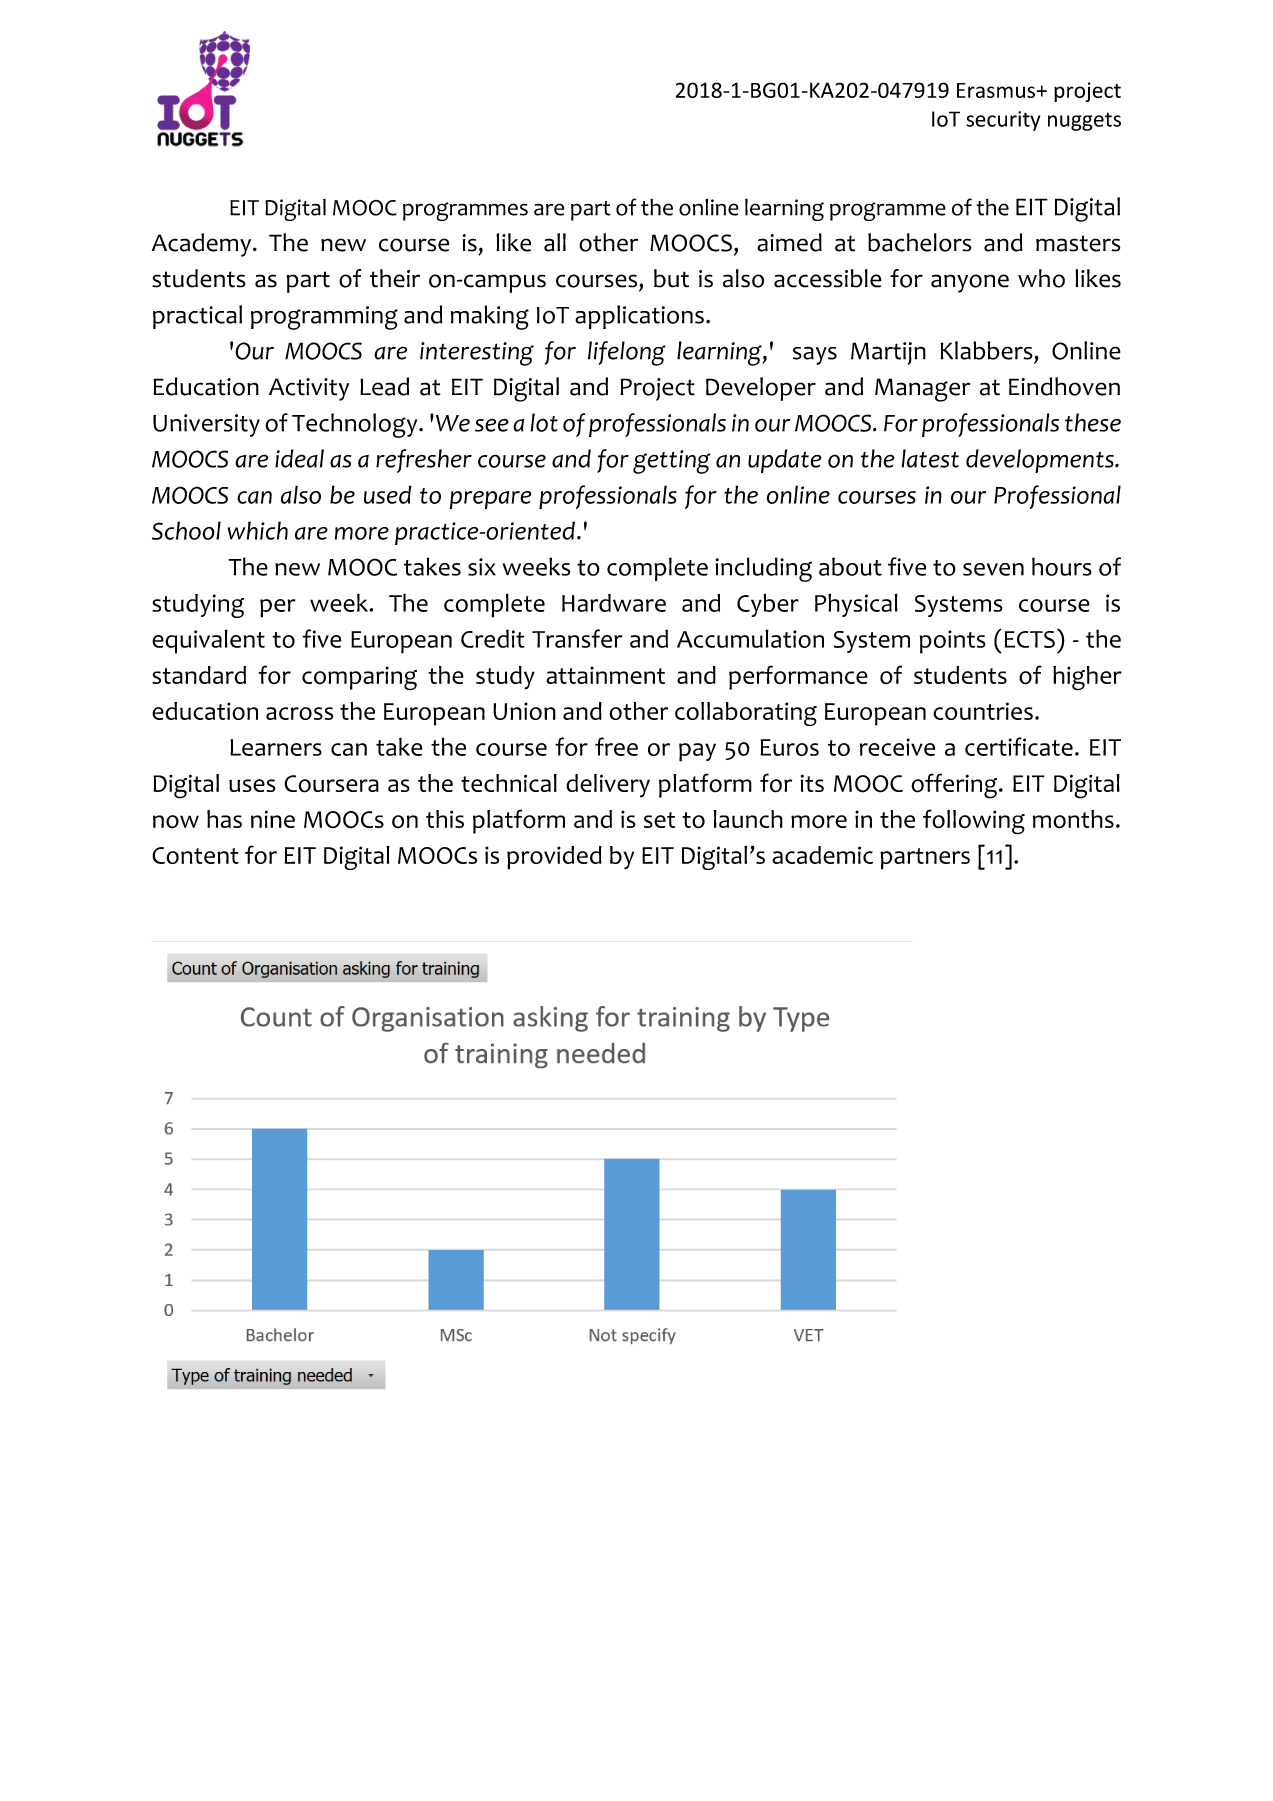  I want to click on nine, so click(273, 819).
